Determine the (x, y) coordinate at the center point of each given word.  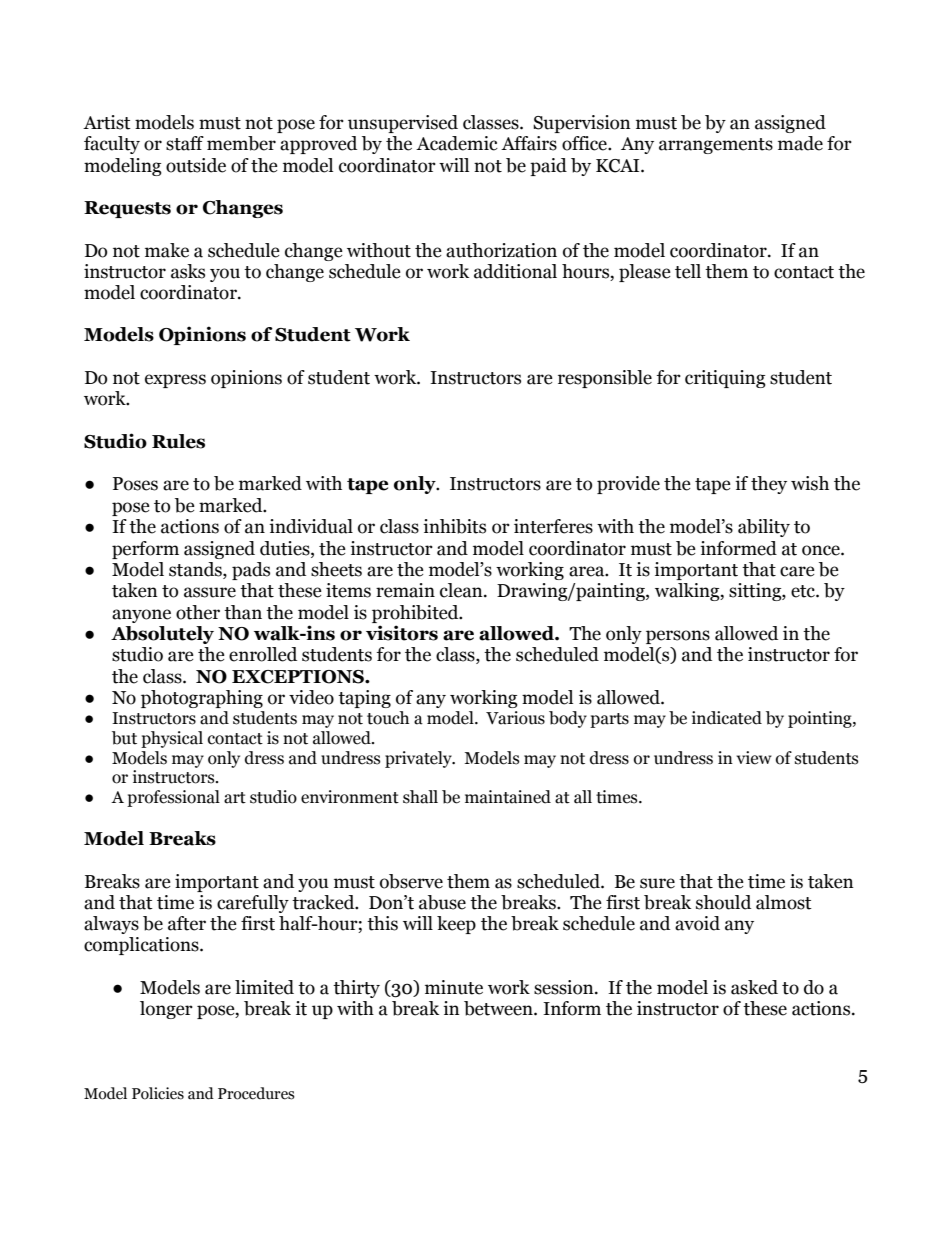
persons (678, 637)
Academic (457, 143)
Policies (158, 1093)
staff (185, 143)
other (198, 612)
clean (462, 590)
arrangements (716, 146)
